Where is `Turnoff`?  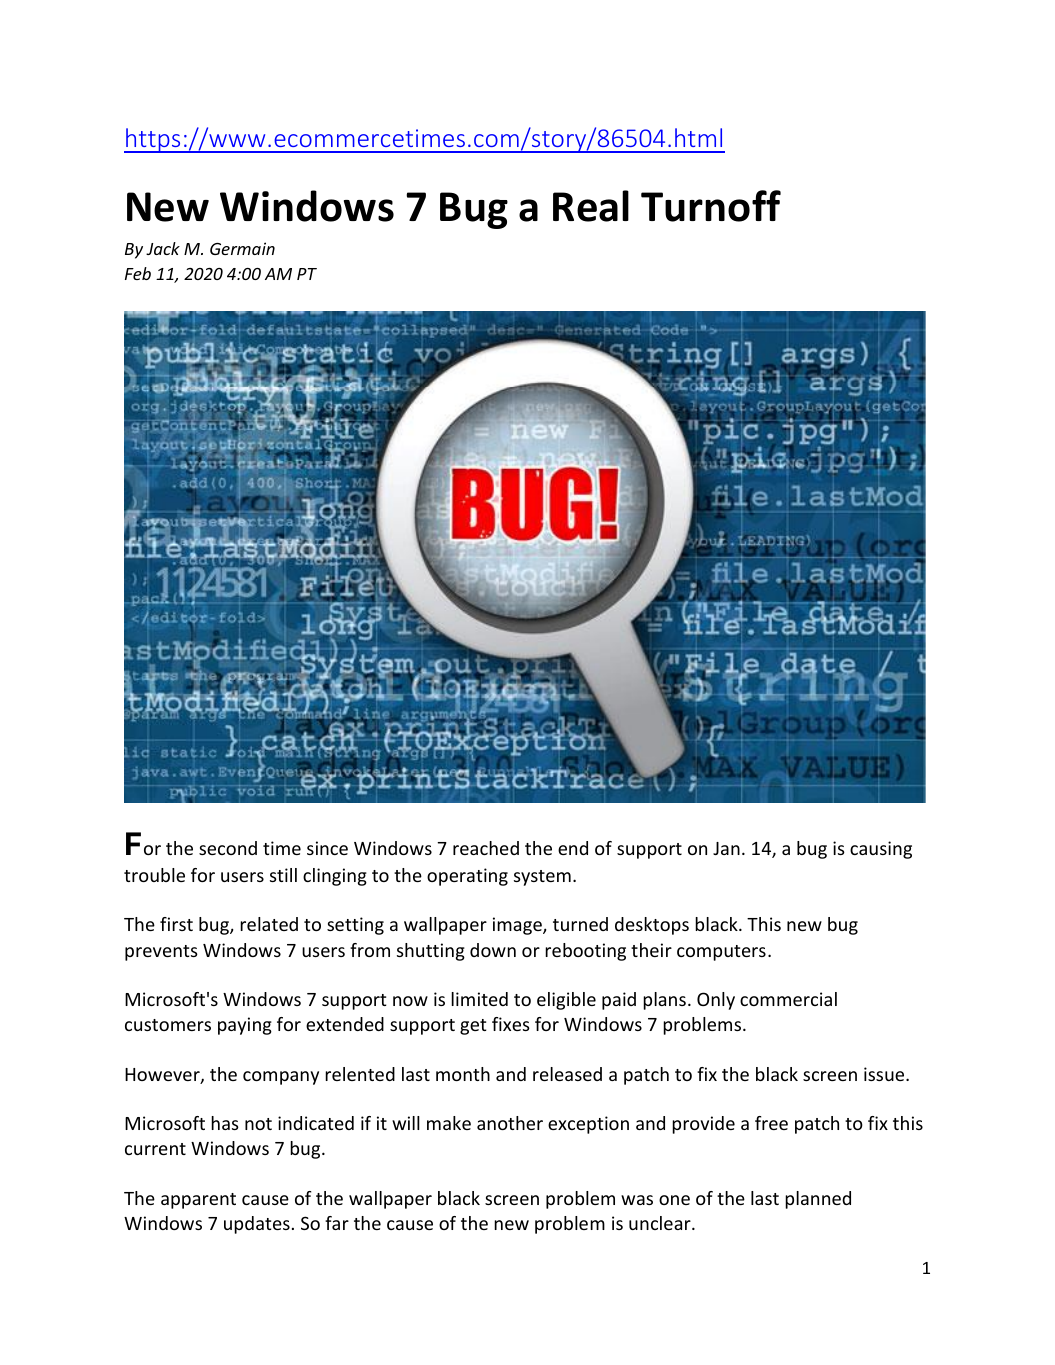
Turnoff is located at coordinates (711, 206).
